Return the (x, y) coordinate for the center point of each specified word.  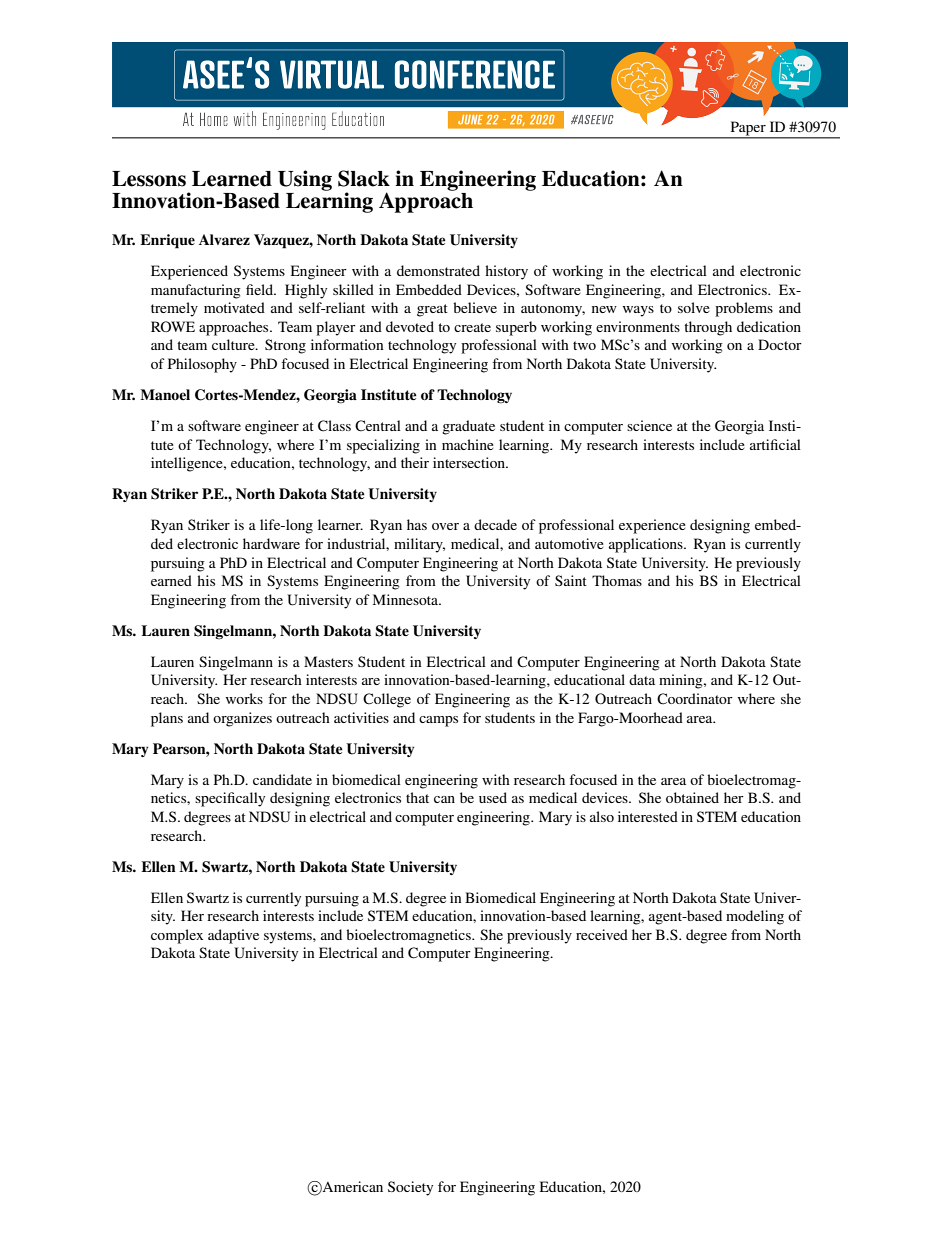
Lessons (149, 179)
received (602, 934)
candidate (282, 779)
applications (647, 545)
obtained (692, 797)
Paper (748, 129)
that (417, 797)
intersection (470, 462)
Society (410, 1188)
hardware (271, 543)
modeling (755, 917)
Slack (364, 178)
